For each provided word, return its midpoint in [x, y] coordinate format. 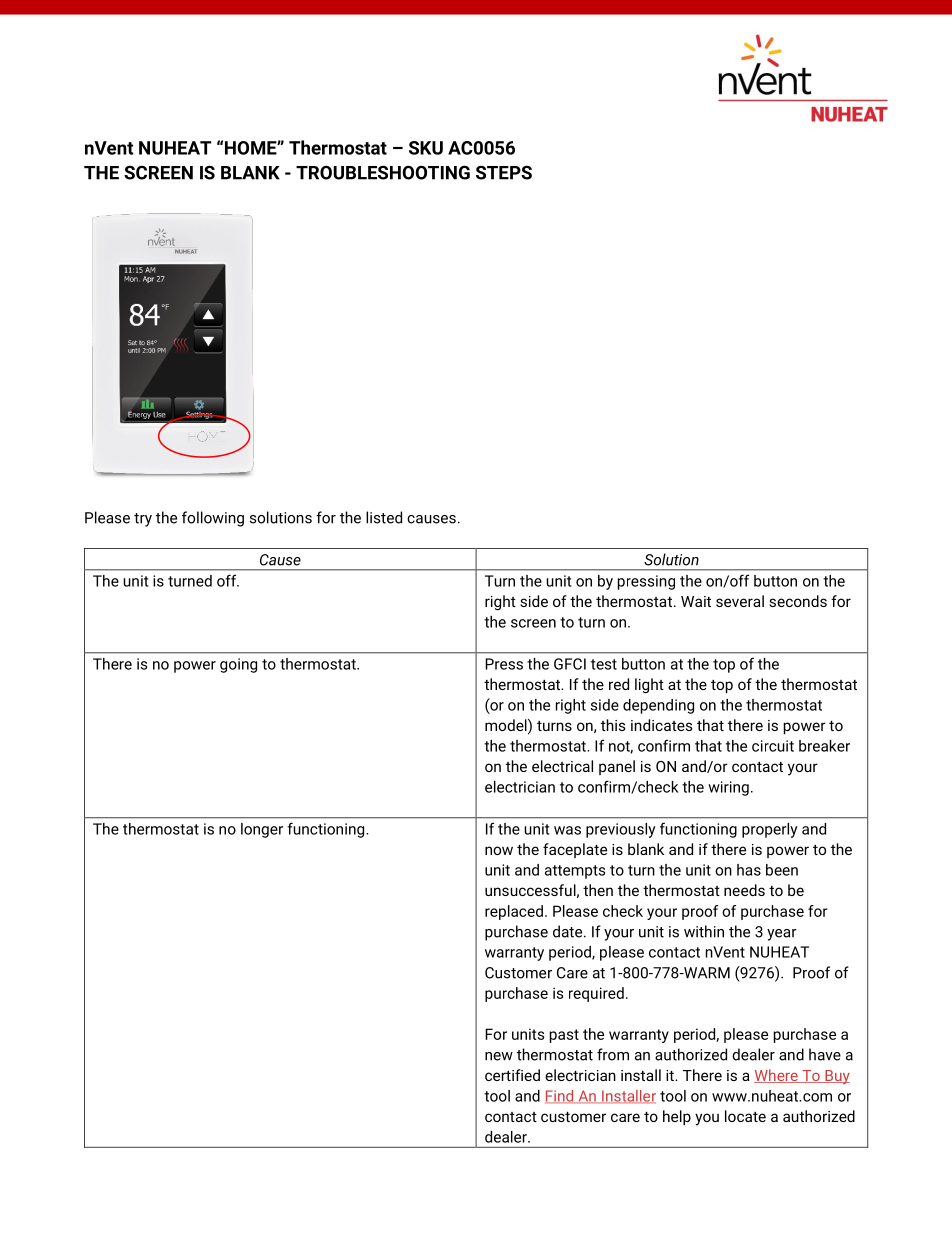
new [499, 1056]
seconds [798, 601]
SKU [426, 148]
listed [384, 517]
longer [262, 830]
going [238, 665]
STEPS [504, 172]
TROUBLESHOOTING [383, 172]
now [499, 850]
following [213, 519]
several [740, 601]
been [782, 870]
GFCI [570, 664]
